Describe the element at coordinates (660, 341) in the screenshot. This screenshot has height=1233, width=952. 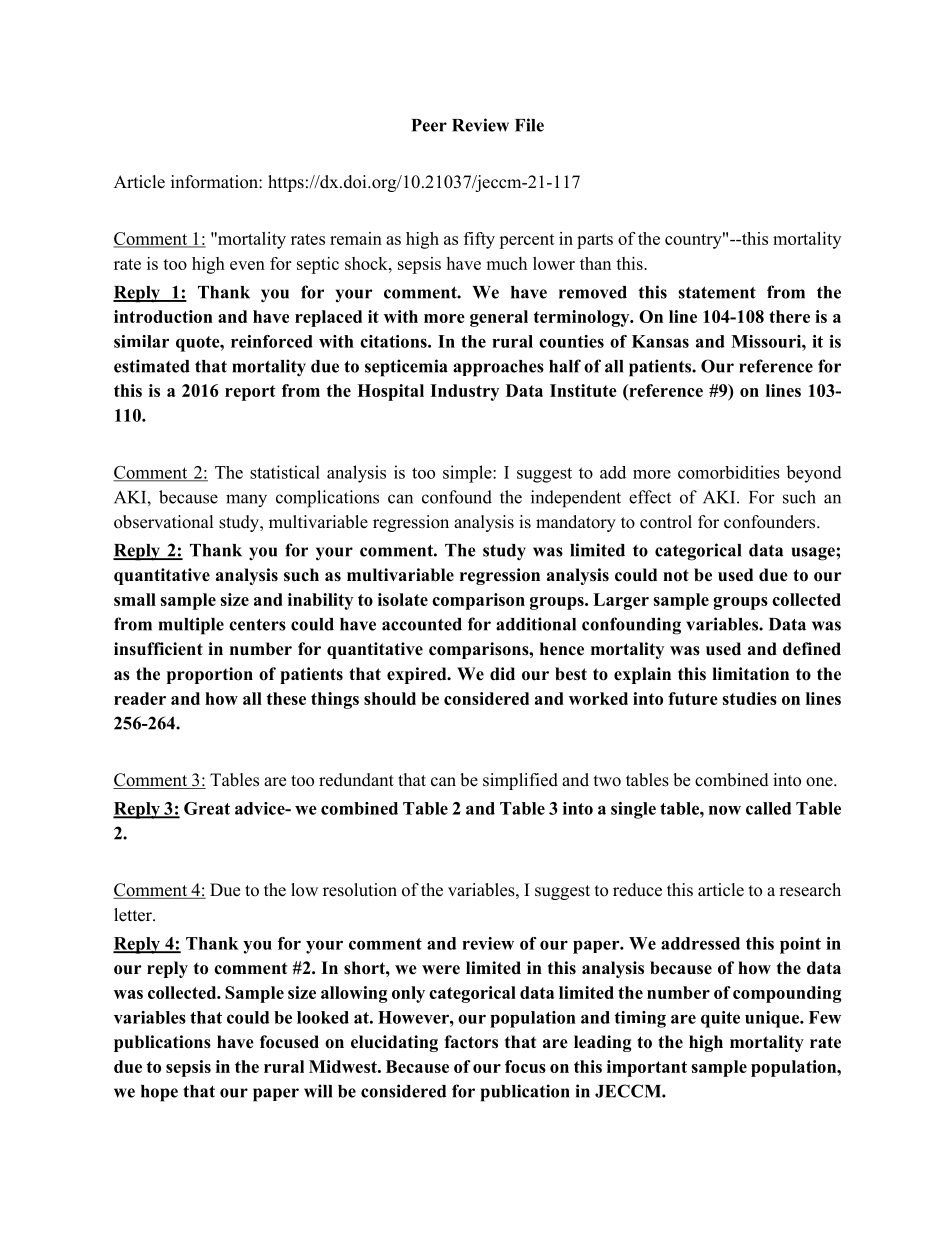
I see `Kansas` at that location.
